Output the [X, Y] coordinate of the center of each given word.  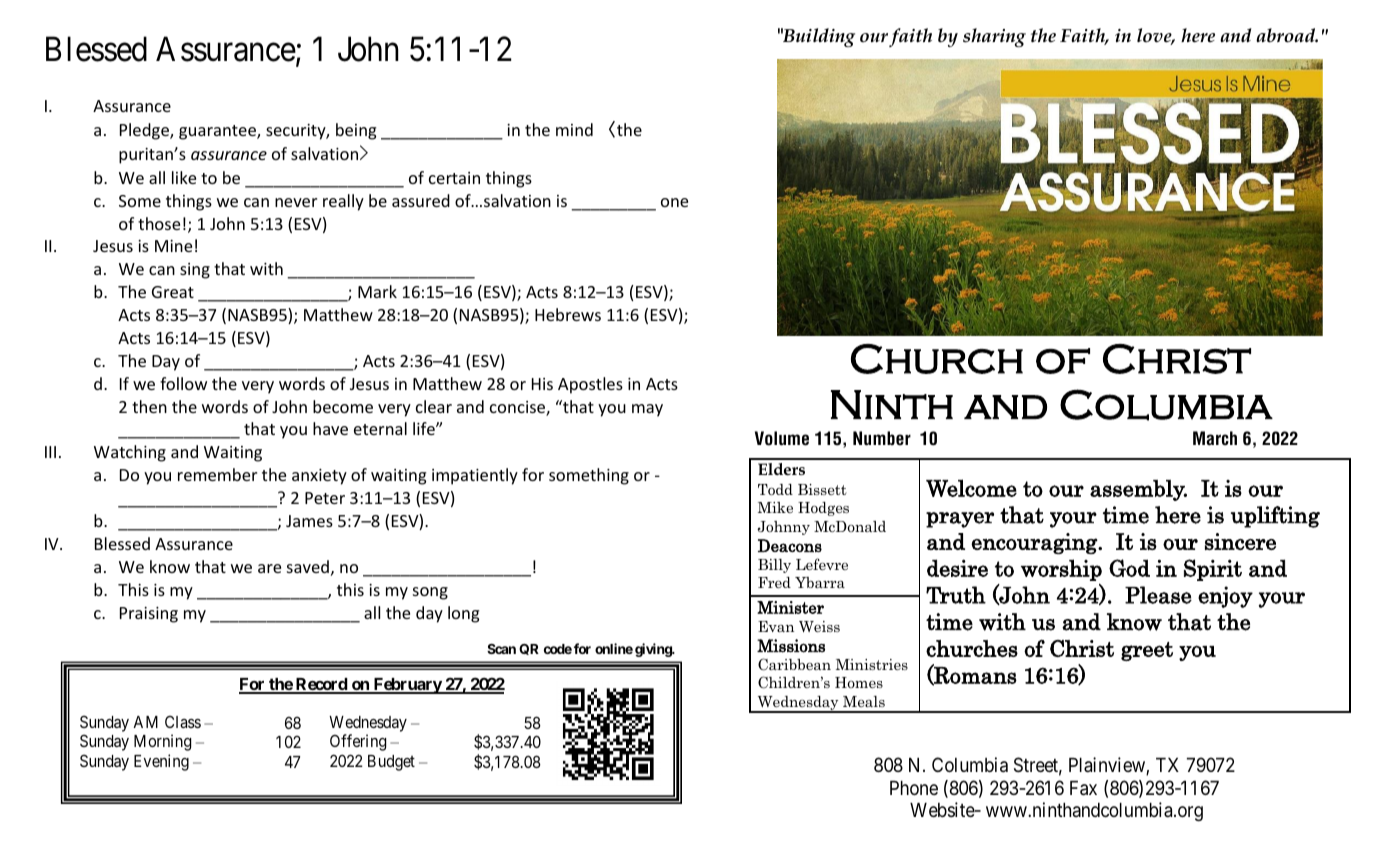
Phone [914, 788]
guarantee [218, 132]
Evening [161, 762]
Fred [774, 582]
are [269, 568]
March [1215, 438]
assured [421, 200]
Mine [173, 246]
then [149, 406]
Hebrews [568, 314]
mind [574, 129]
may [647, 410]
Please [1158, 595]
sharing [994, 37]
